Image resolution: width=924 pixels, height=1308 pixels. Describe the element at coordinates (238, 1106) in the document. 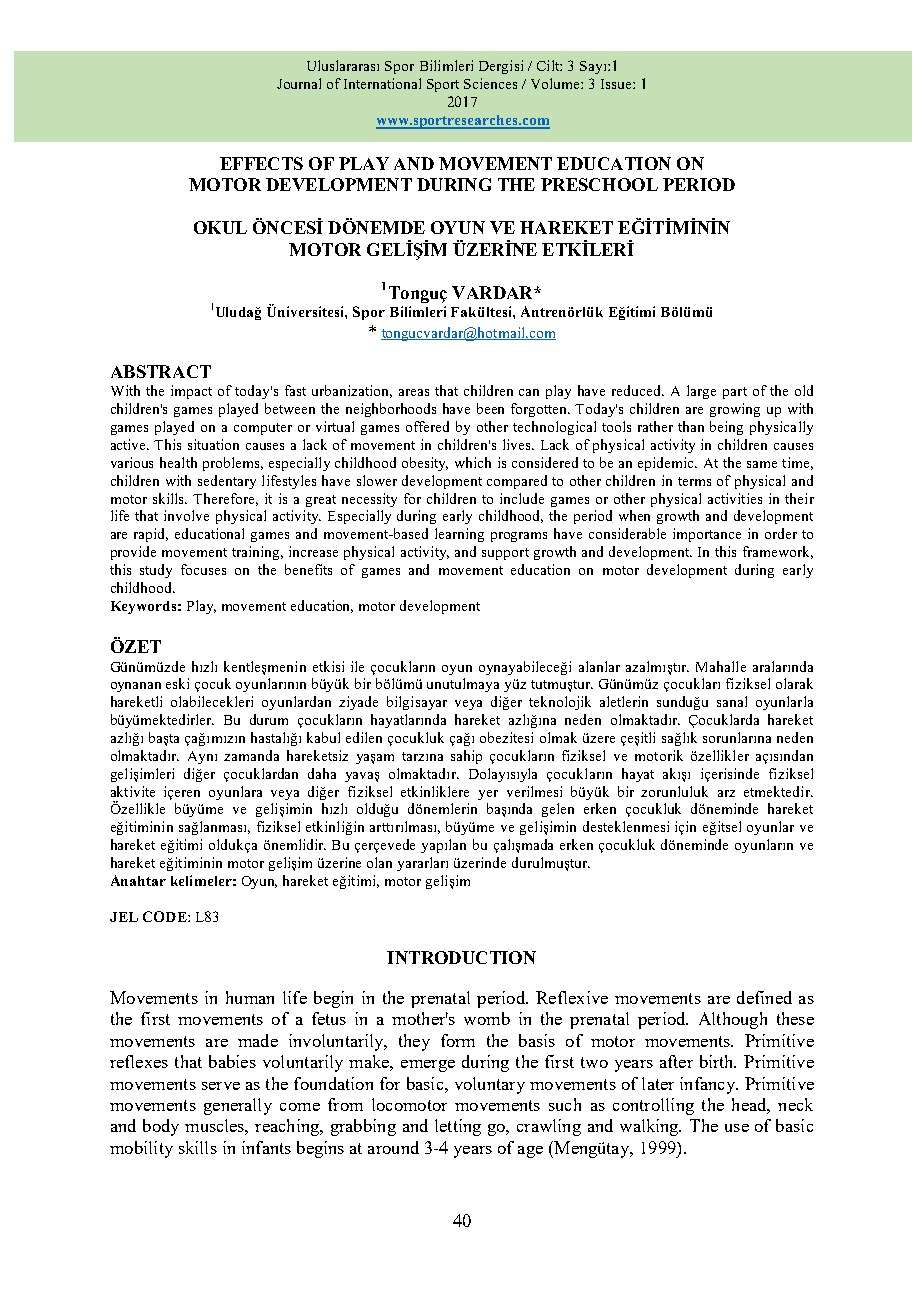

I see `generally` at that location.
